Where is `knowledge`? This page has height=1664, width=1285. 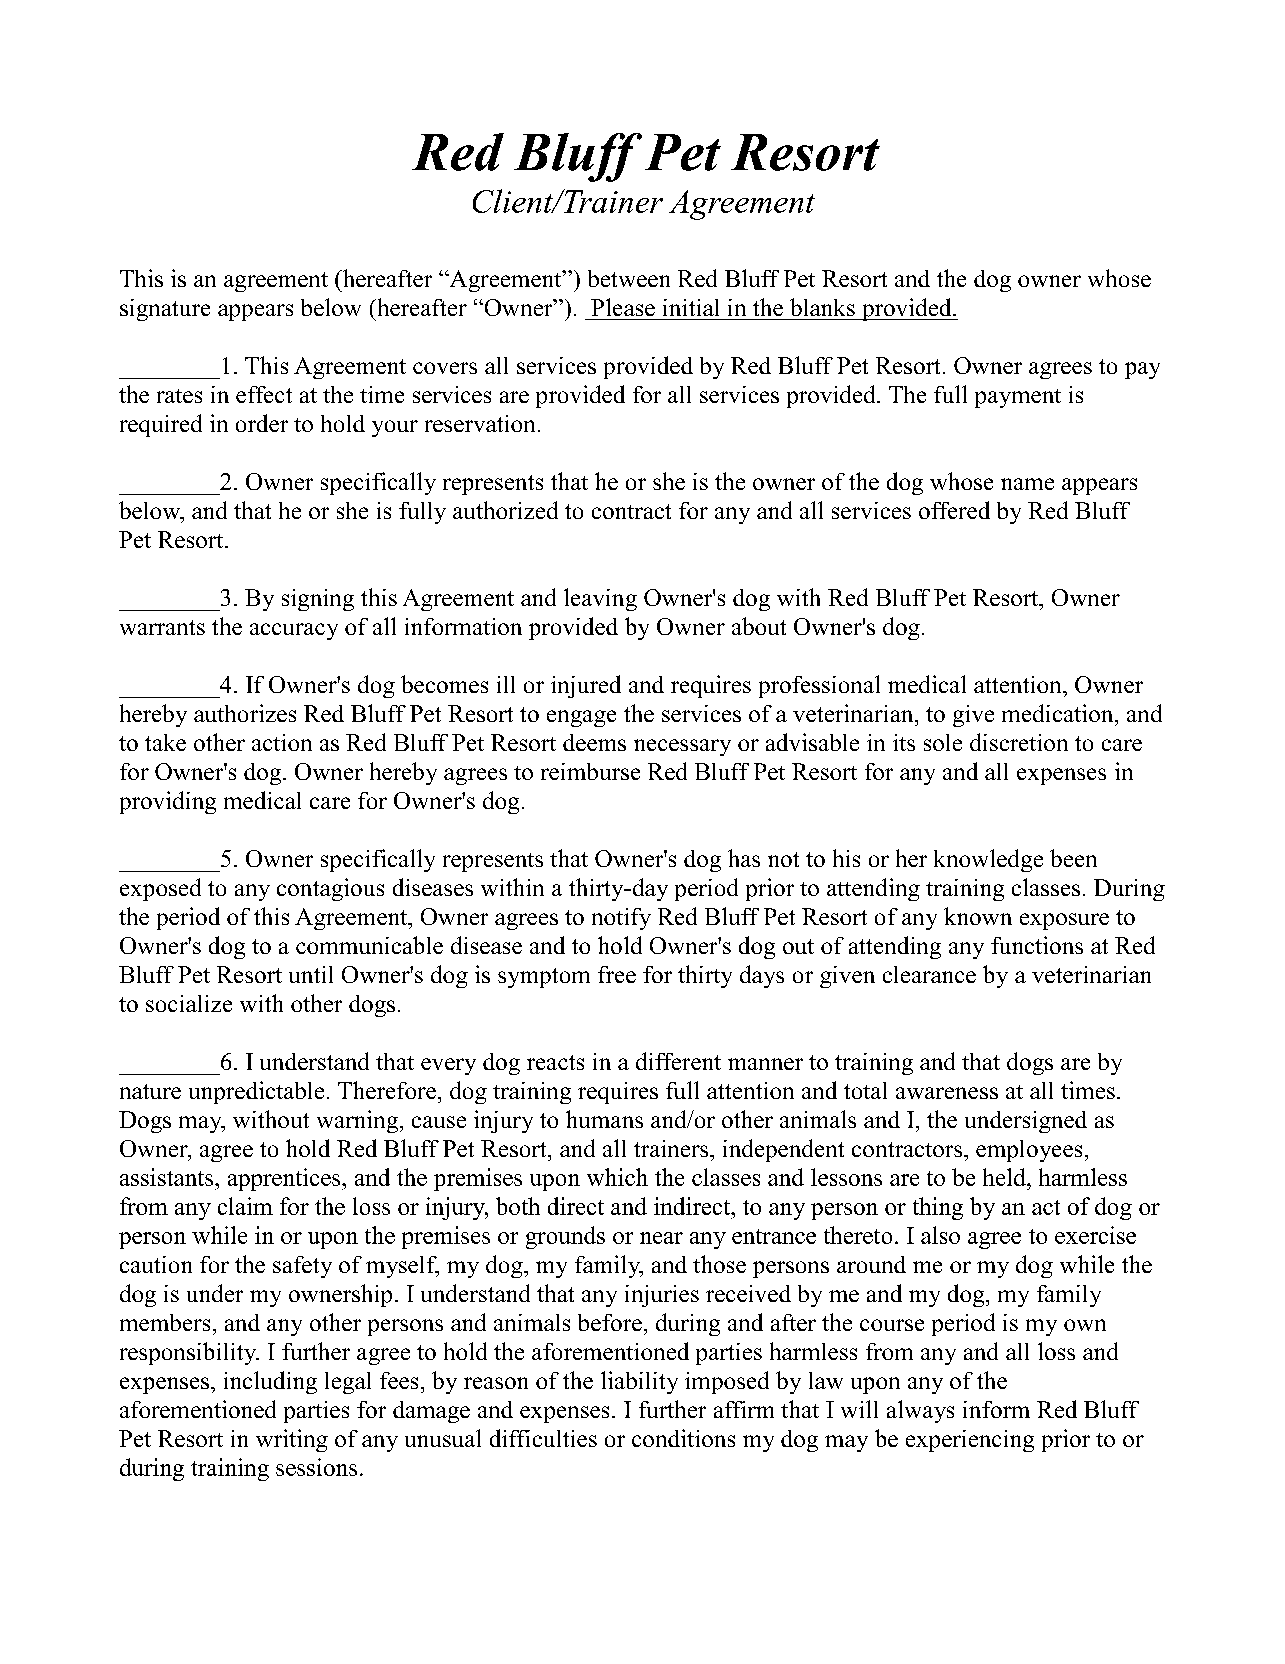 knowledge is located at coordinates (988, 860).
